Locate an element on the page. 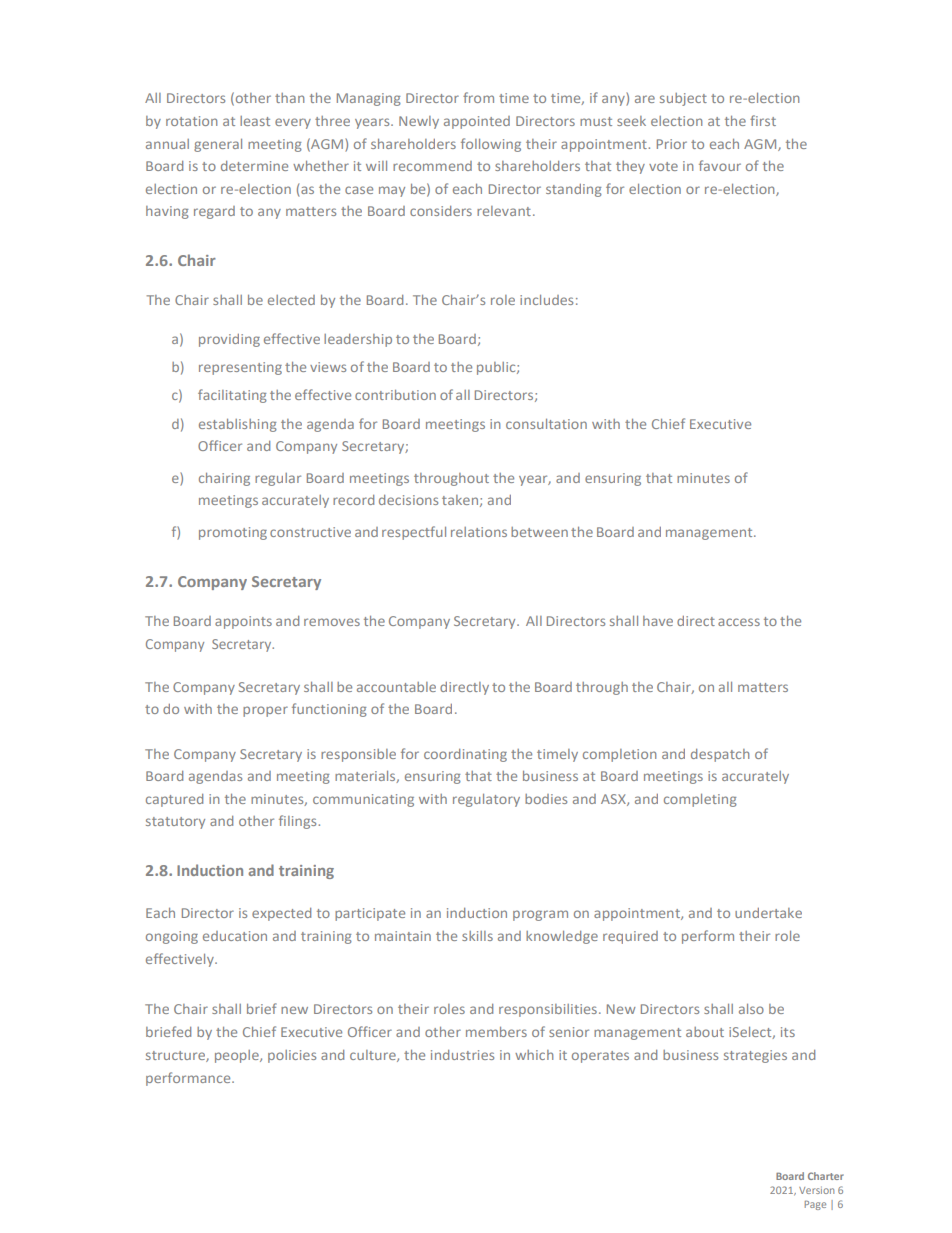 The width and height of the image is (952, 1233). have is located at coordinates (658, 621).
